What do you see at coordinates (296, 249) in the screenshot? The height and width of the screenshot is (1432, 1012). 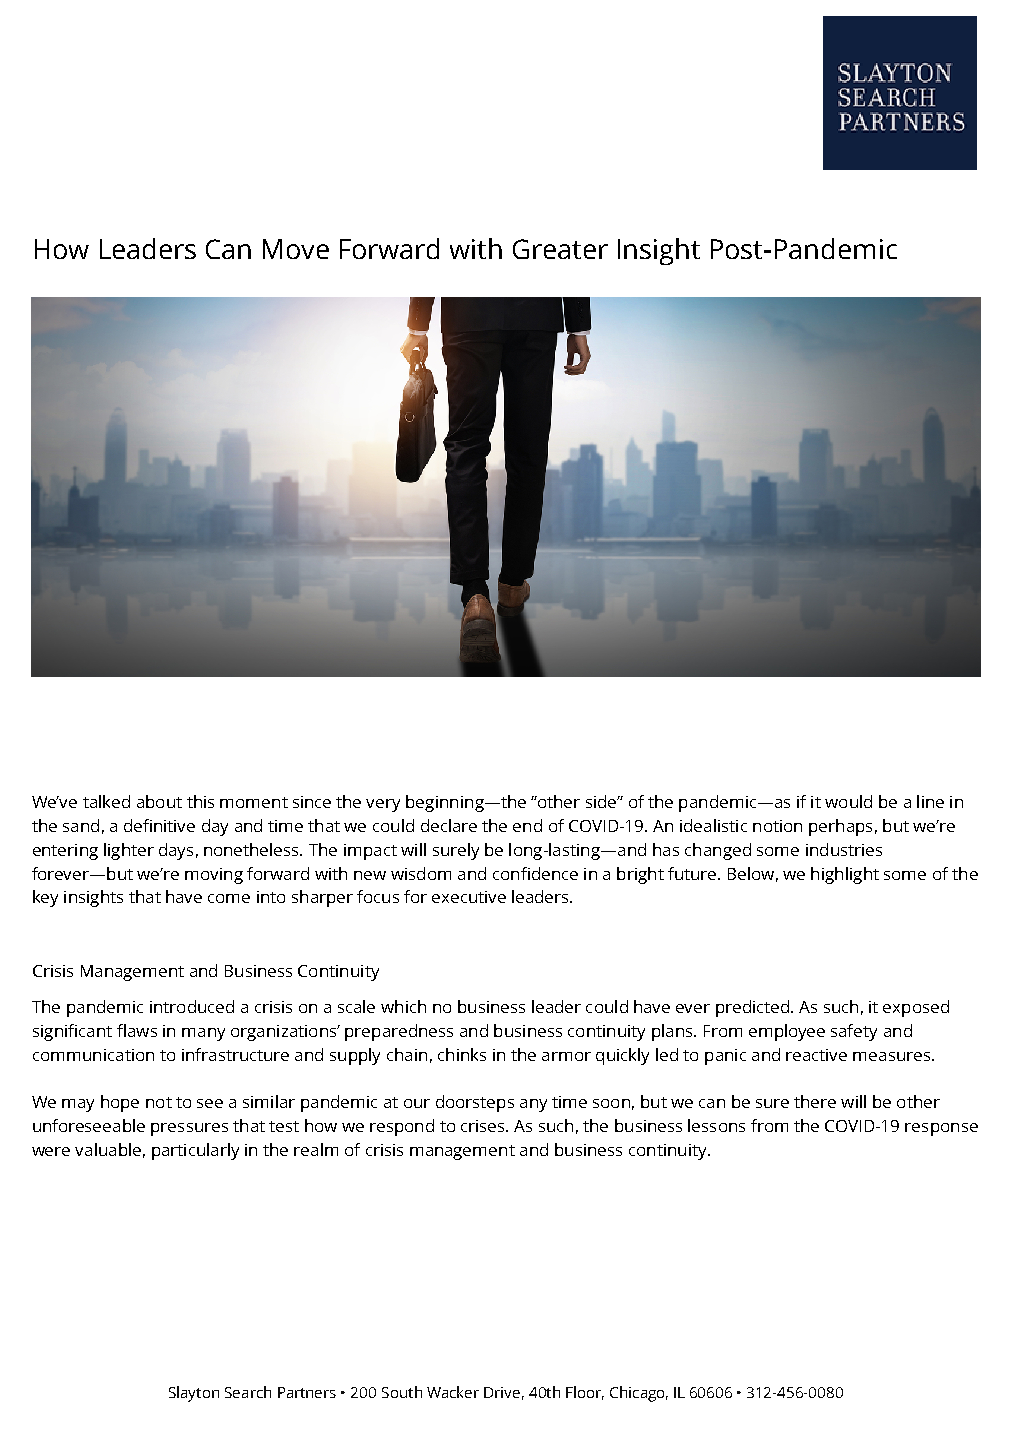 I see `Move` at bounding box center [296, 249].
